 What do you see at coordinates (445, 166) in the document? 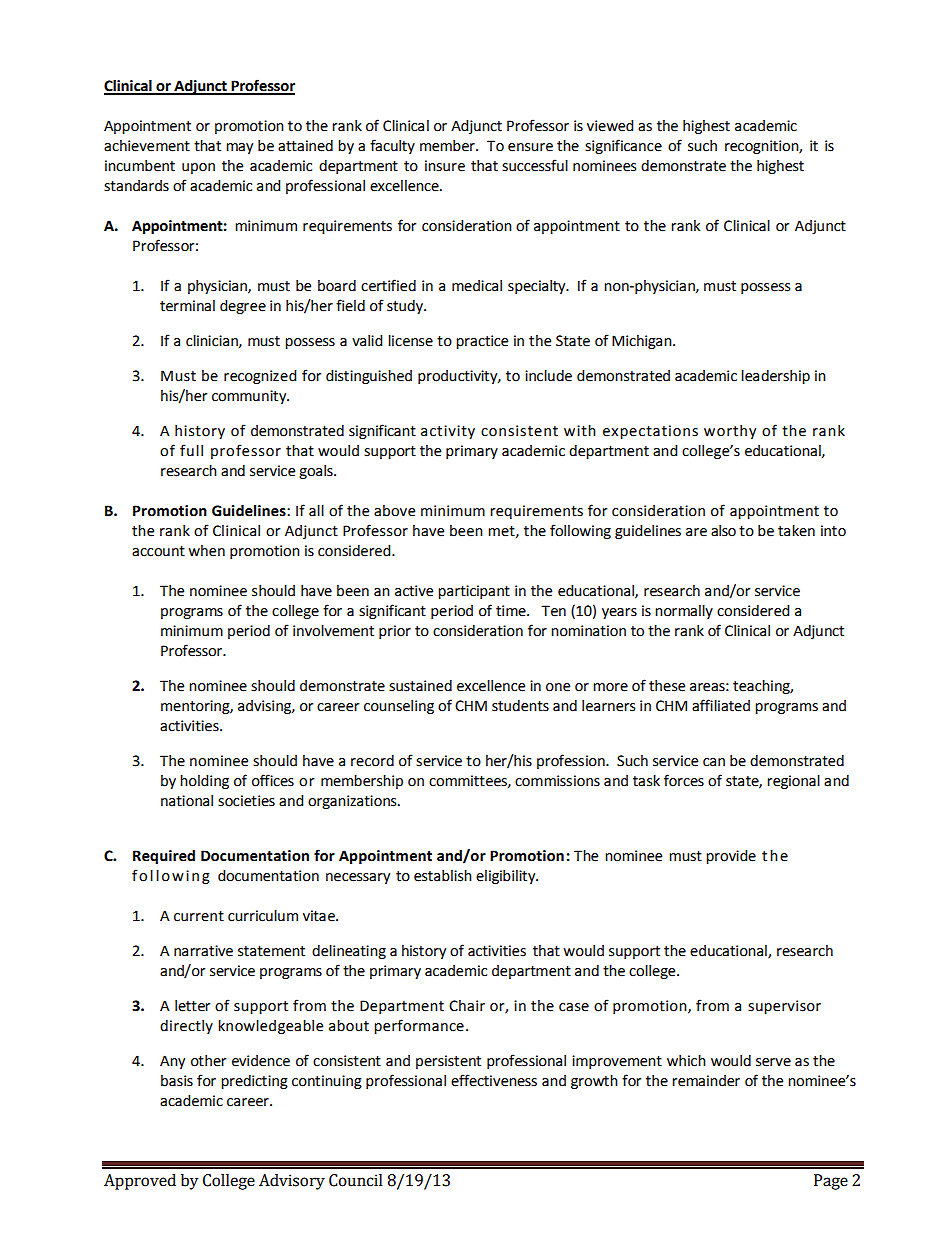
I see `insure` at bounding box center [445, 166].
